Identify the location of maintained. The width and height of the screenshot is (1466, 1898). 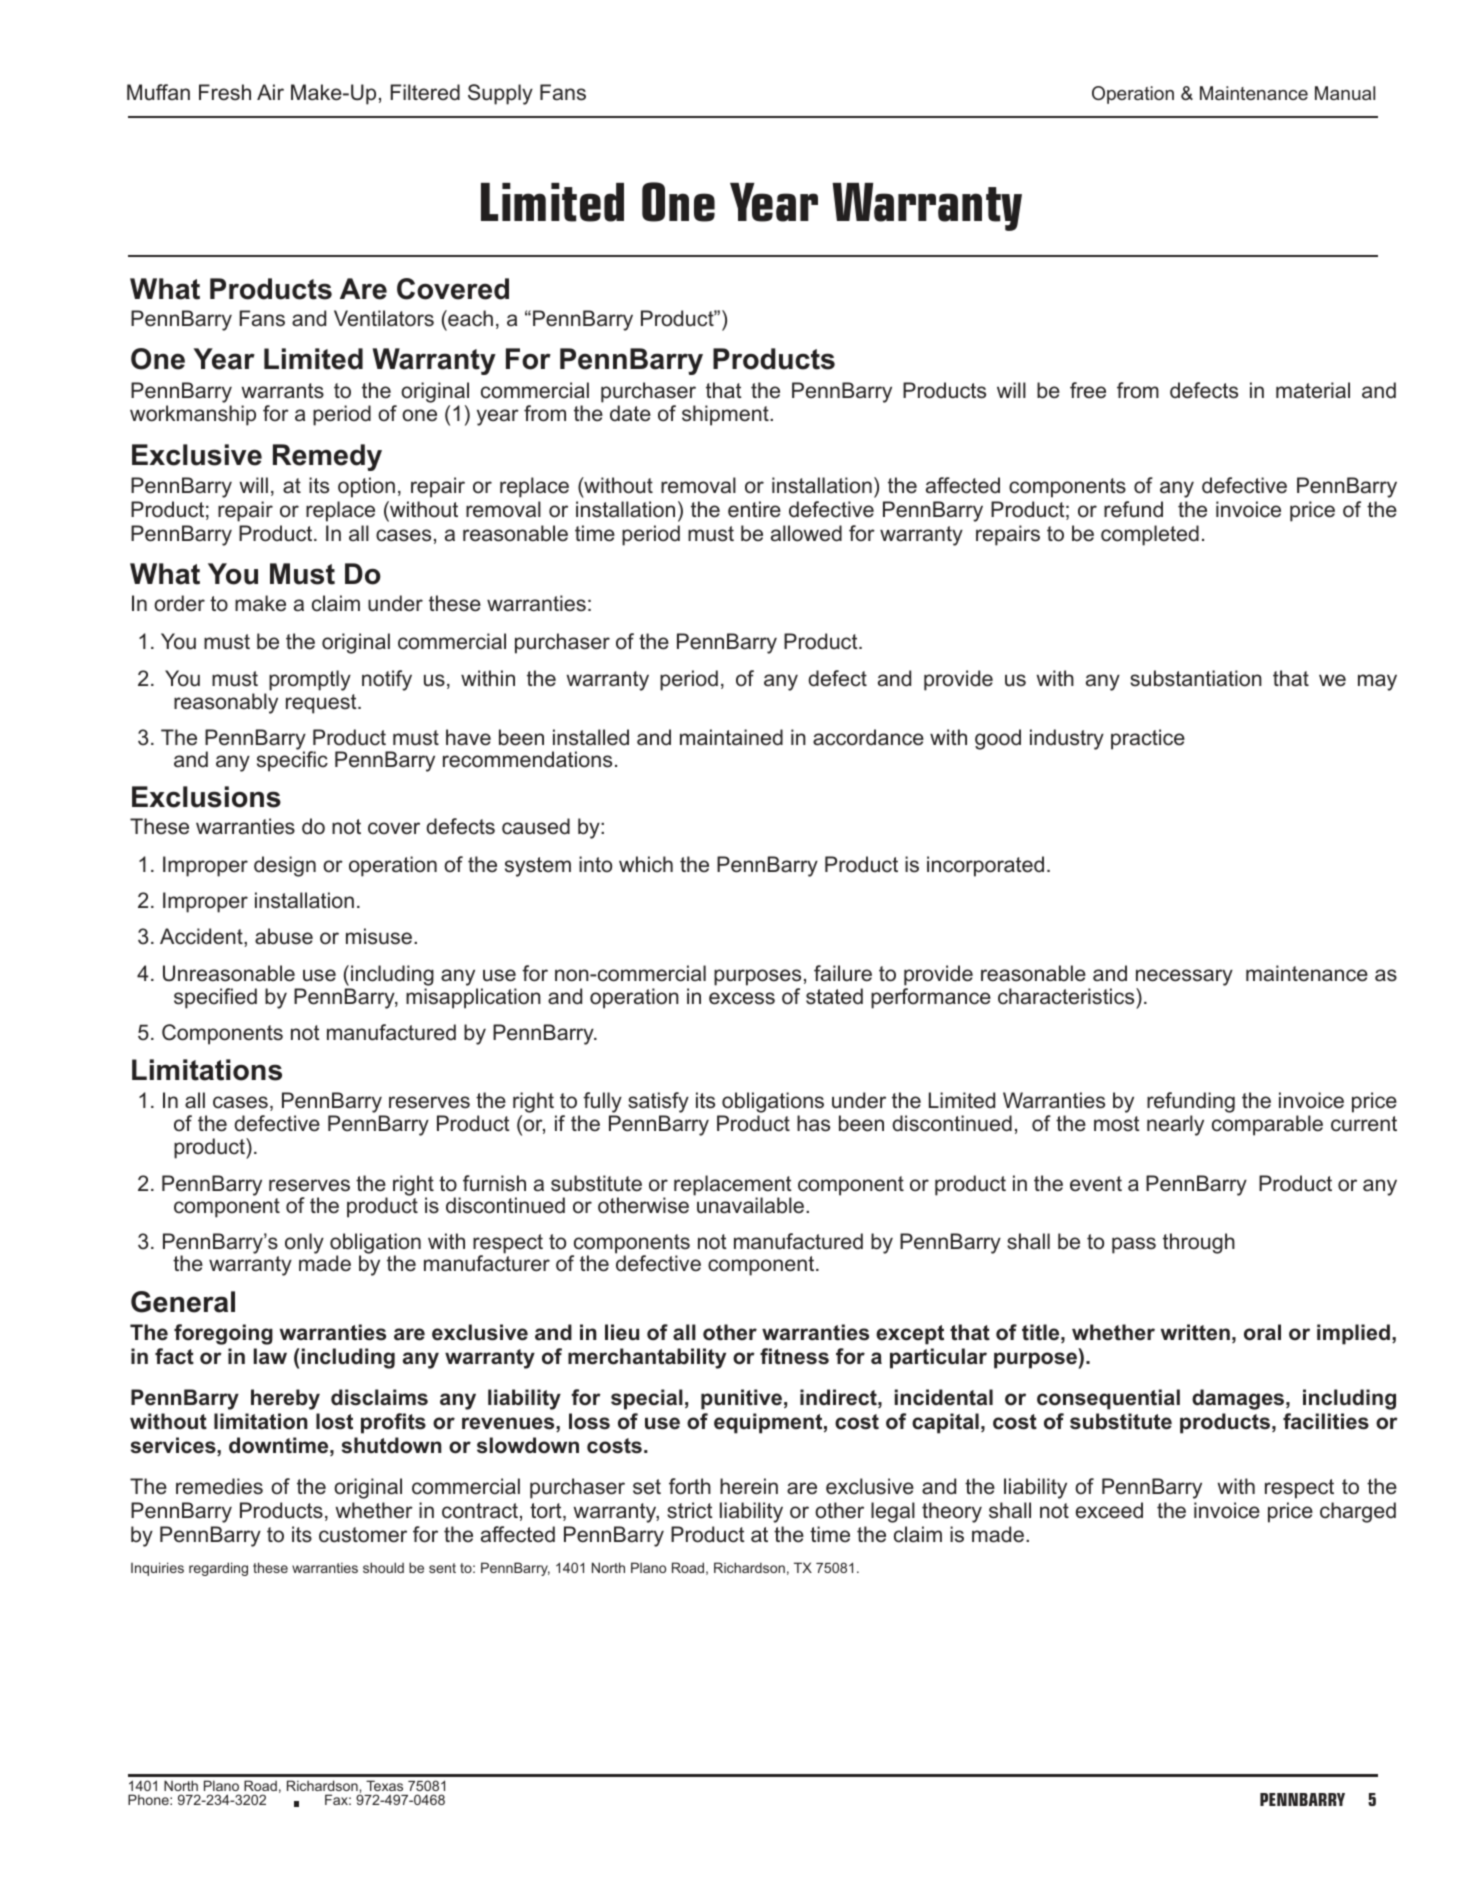
(731, 737).
